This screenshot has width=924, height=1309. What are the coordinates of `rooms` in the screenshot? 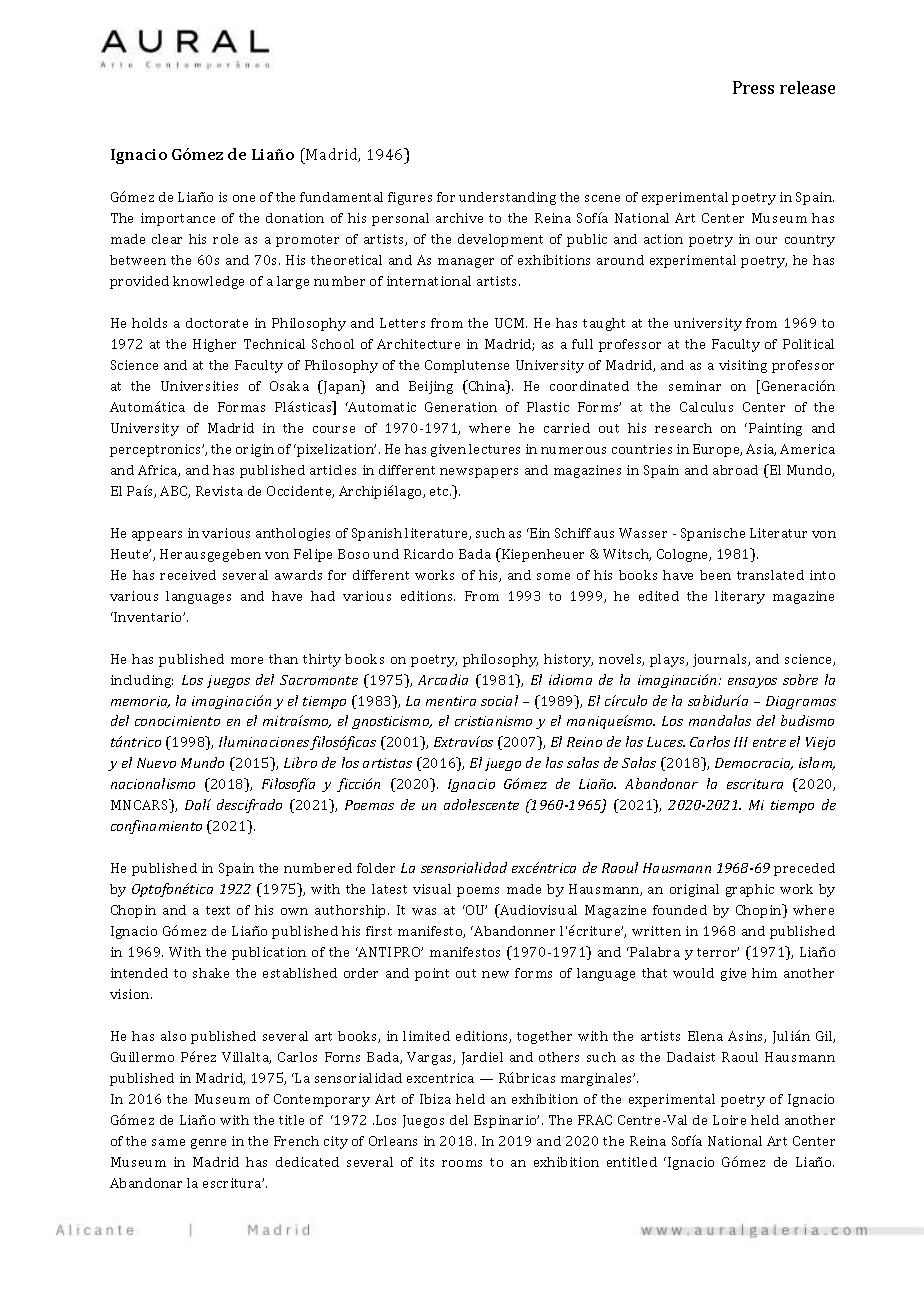 It's located at (462, 1163).
